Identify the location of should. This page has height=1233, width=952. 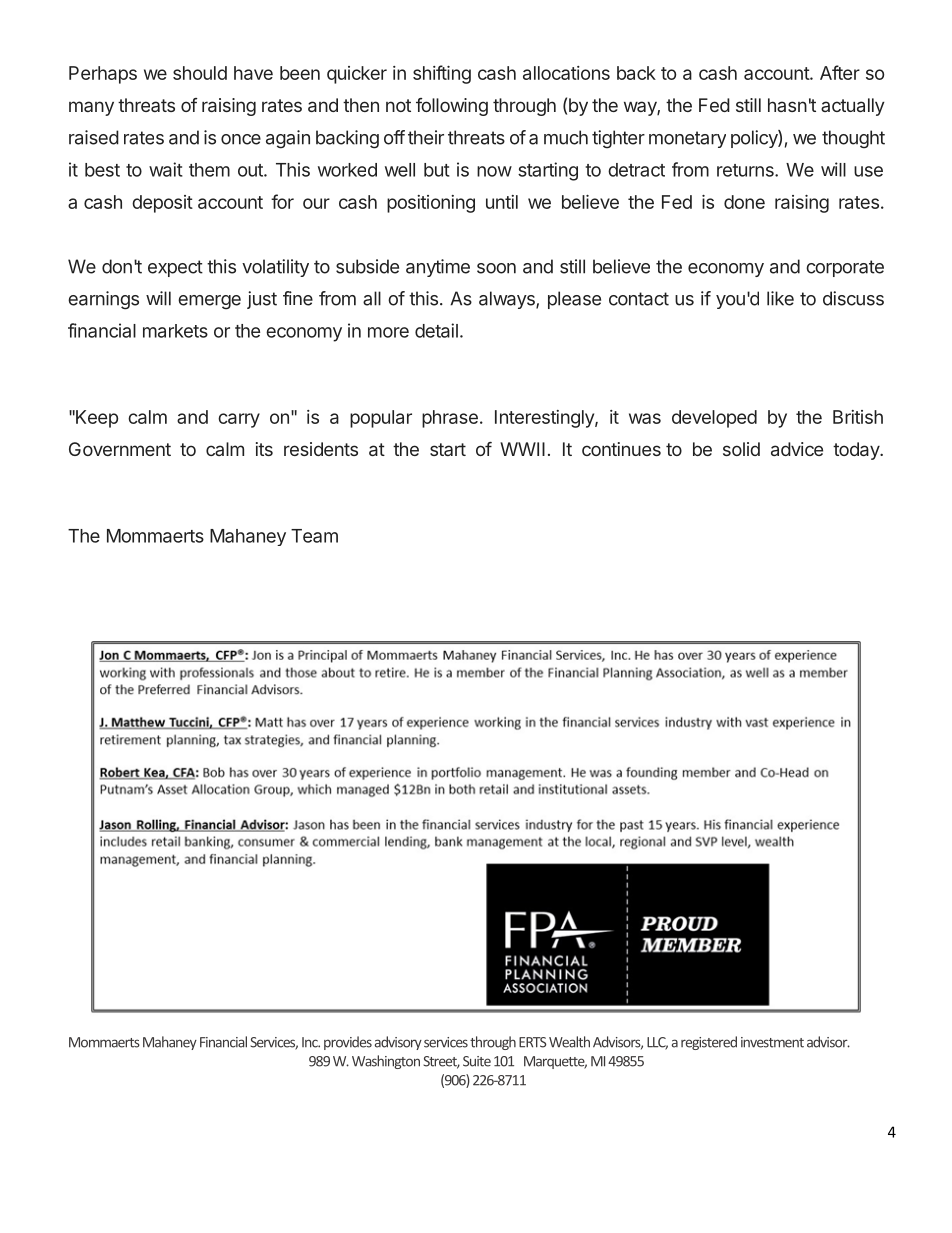
(200, 73).
